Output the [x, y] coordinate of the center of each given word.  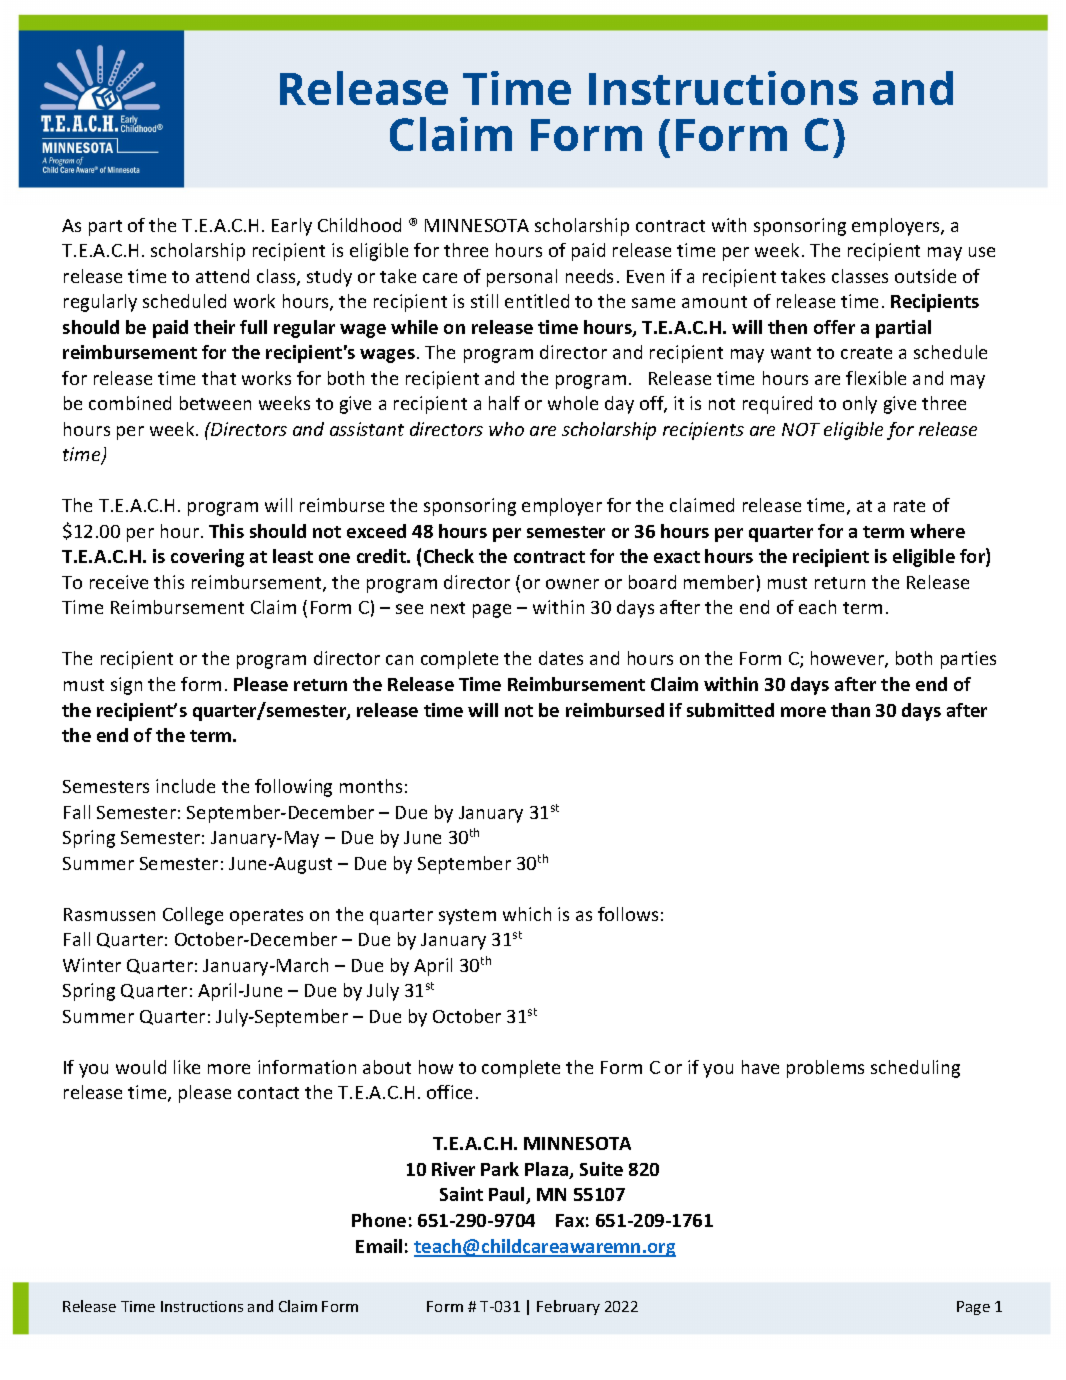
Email [379, 1246]
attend [222, 276]
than [850, 710]
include [185, 786]
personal [522, 278]
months [371, 786]
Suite [601, 1169]
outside [925, 276]
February [568, 1307]
